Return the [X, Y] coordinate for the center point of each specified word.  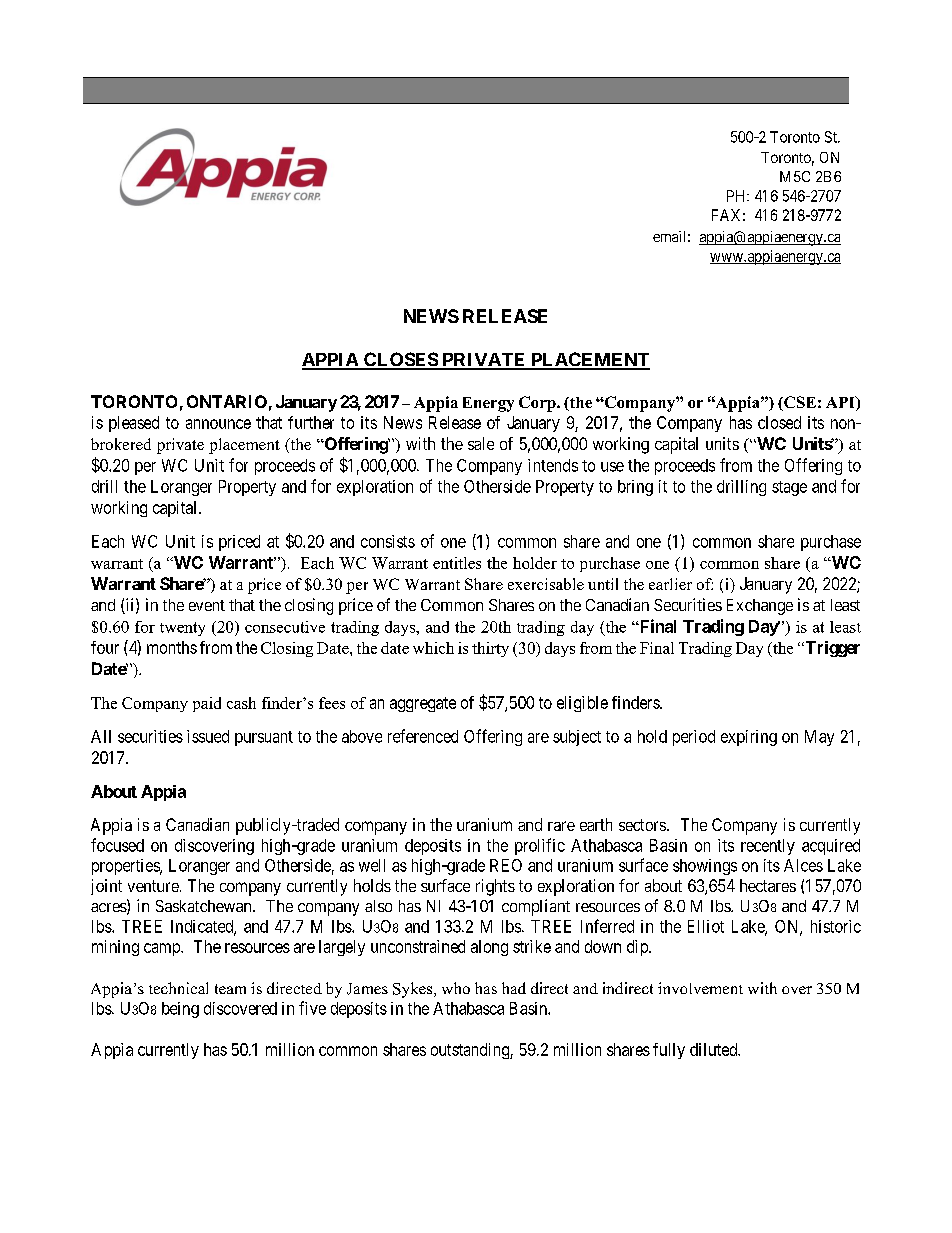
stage [789, 488]
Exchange [760, 607]
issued [208, 736]
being [180, 1010]
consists [388, 541]
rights [495, 887]
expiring [749, 738]
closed [779, 422]
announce [218, 424]
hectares [768, 885]
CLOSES [400, 360]
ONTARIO [227, 401]
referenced [423, 736]
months [172, 647]
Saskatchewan [205, 906]
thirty [490, 649]
